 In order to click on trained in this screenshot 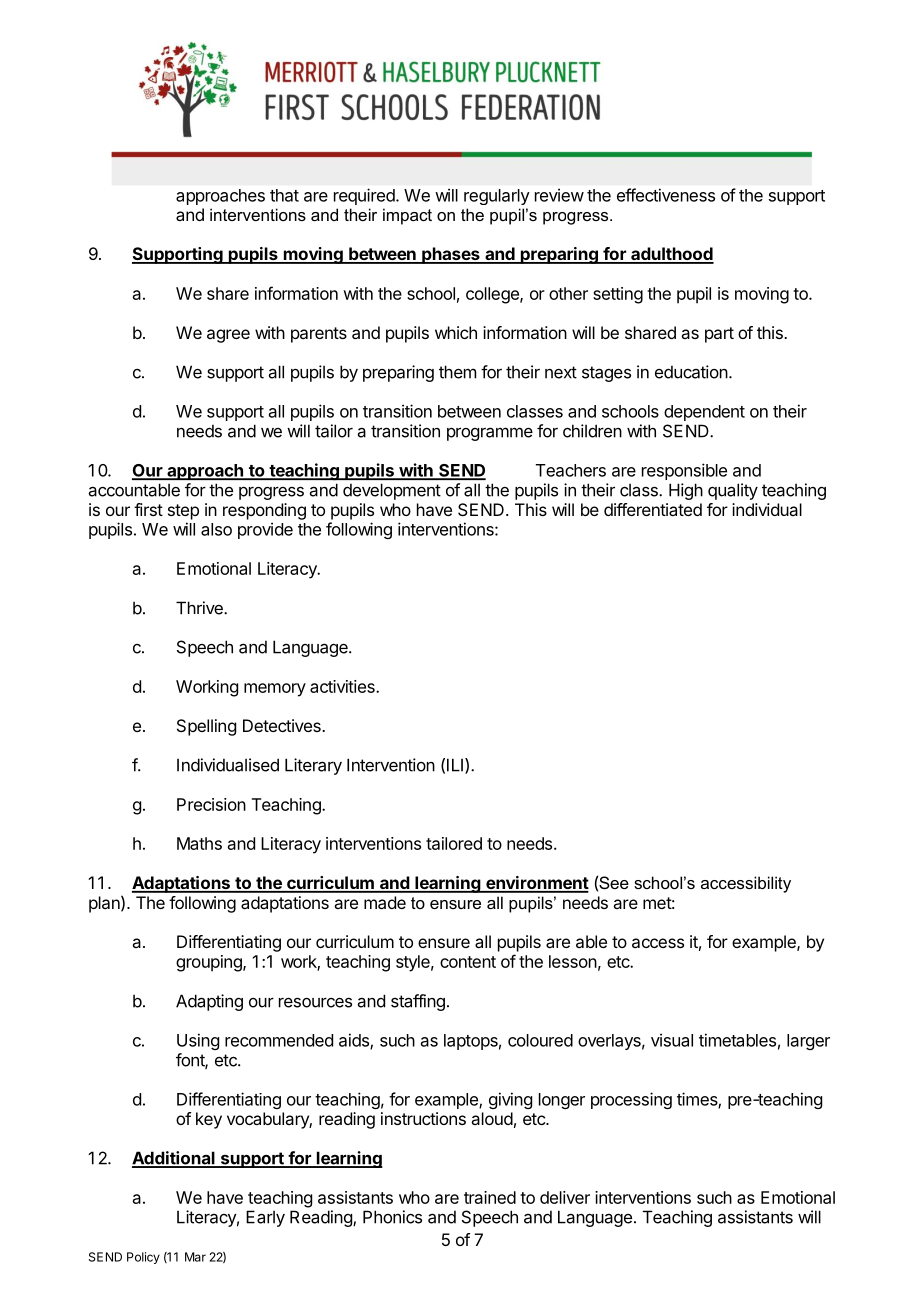, I will do `click(490, 1197)`.
